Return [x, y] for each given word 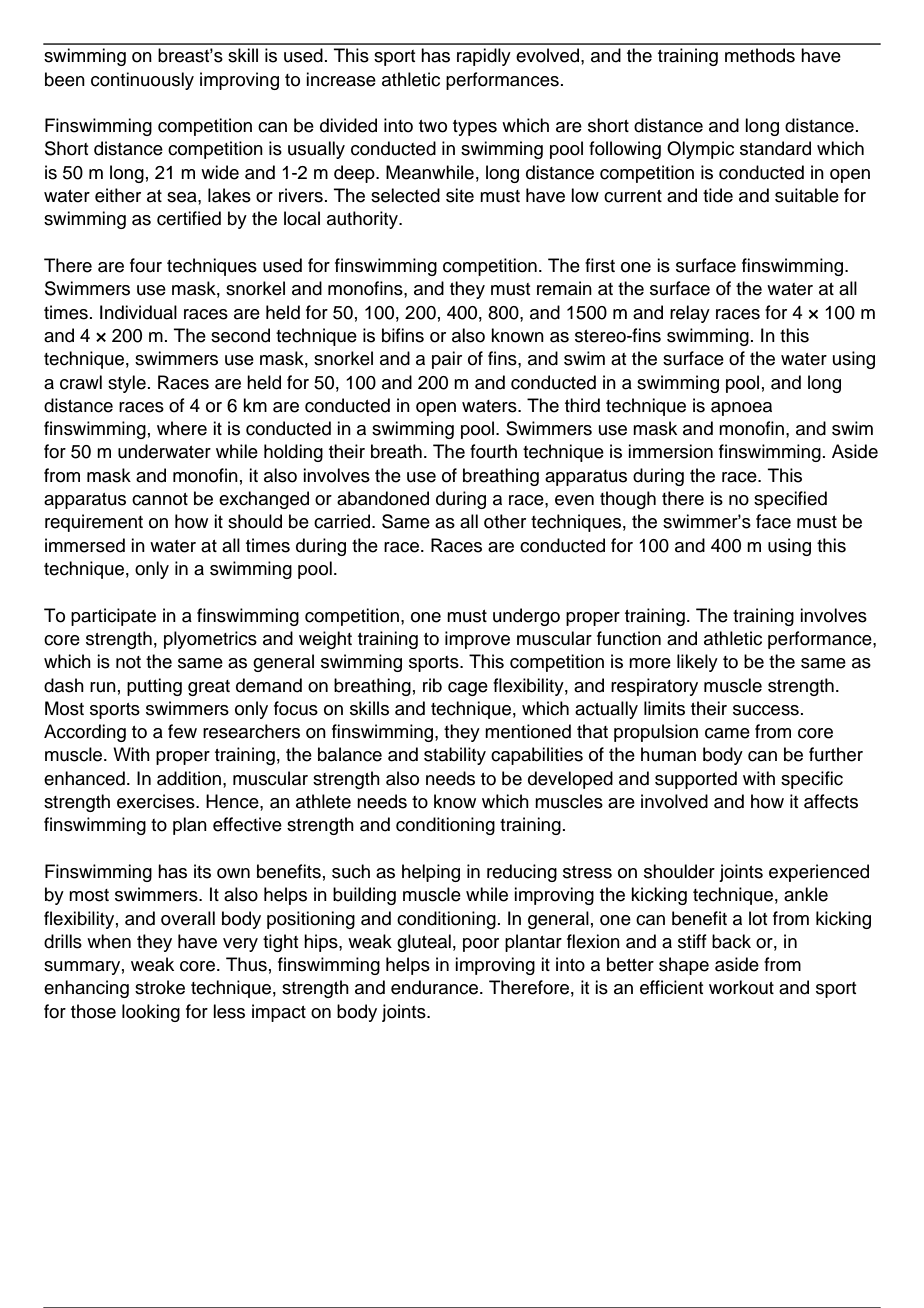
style [127, 384]
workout [741, 987]
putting [154, 687]
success [766, 710]
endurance [436, 987]
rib [432, 685]
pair [447, 360]
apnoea [741, 409]
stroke [160, 987]
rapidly [484, 57]
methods [760, 55]
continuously [142, 81]
